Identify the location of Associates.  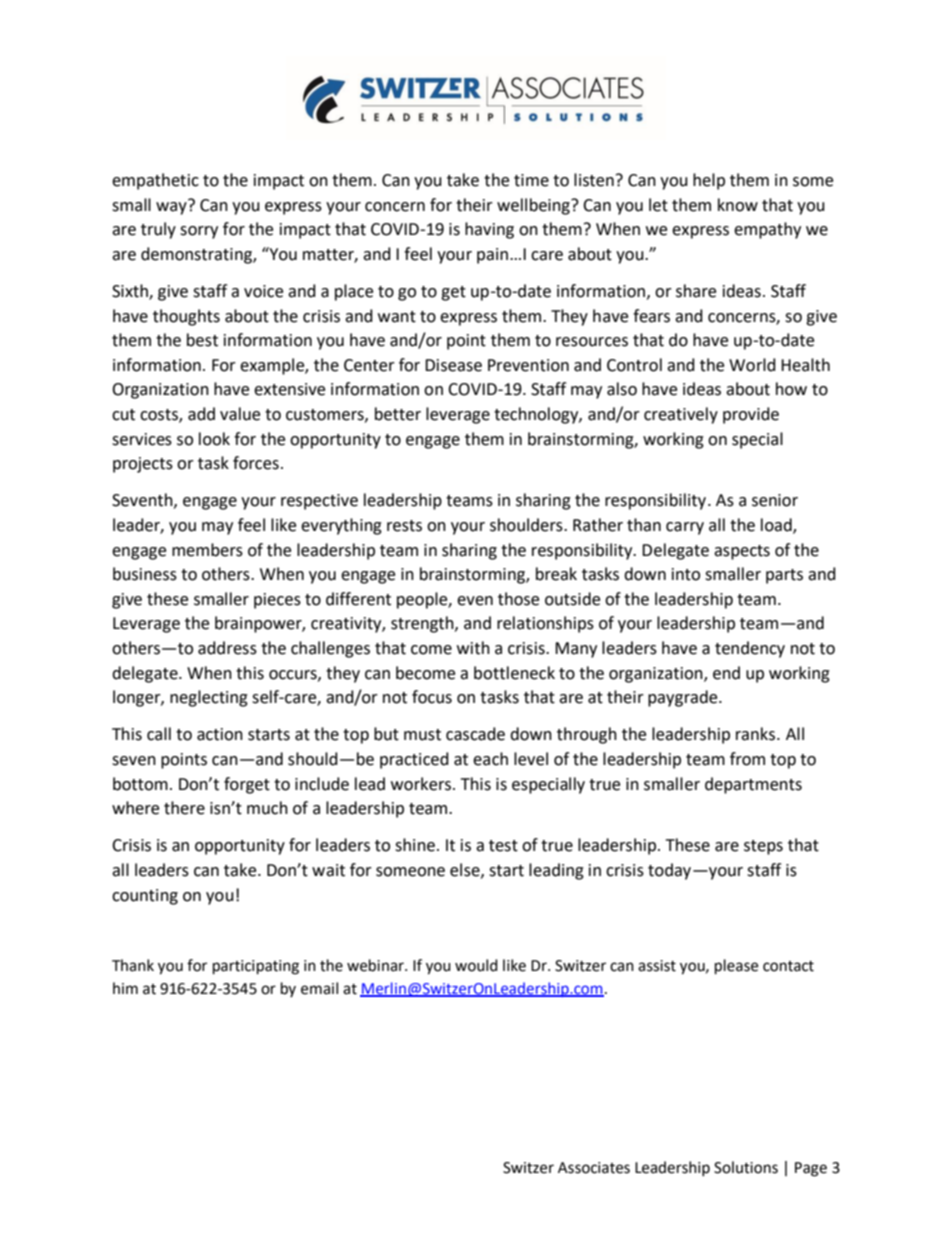
(594, 1168).
